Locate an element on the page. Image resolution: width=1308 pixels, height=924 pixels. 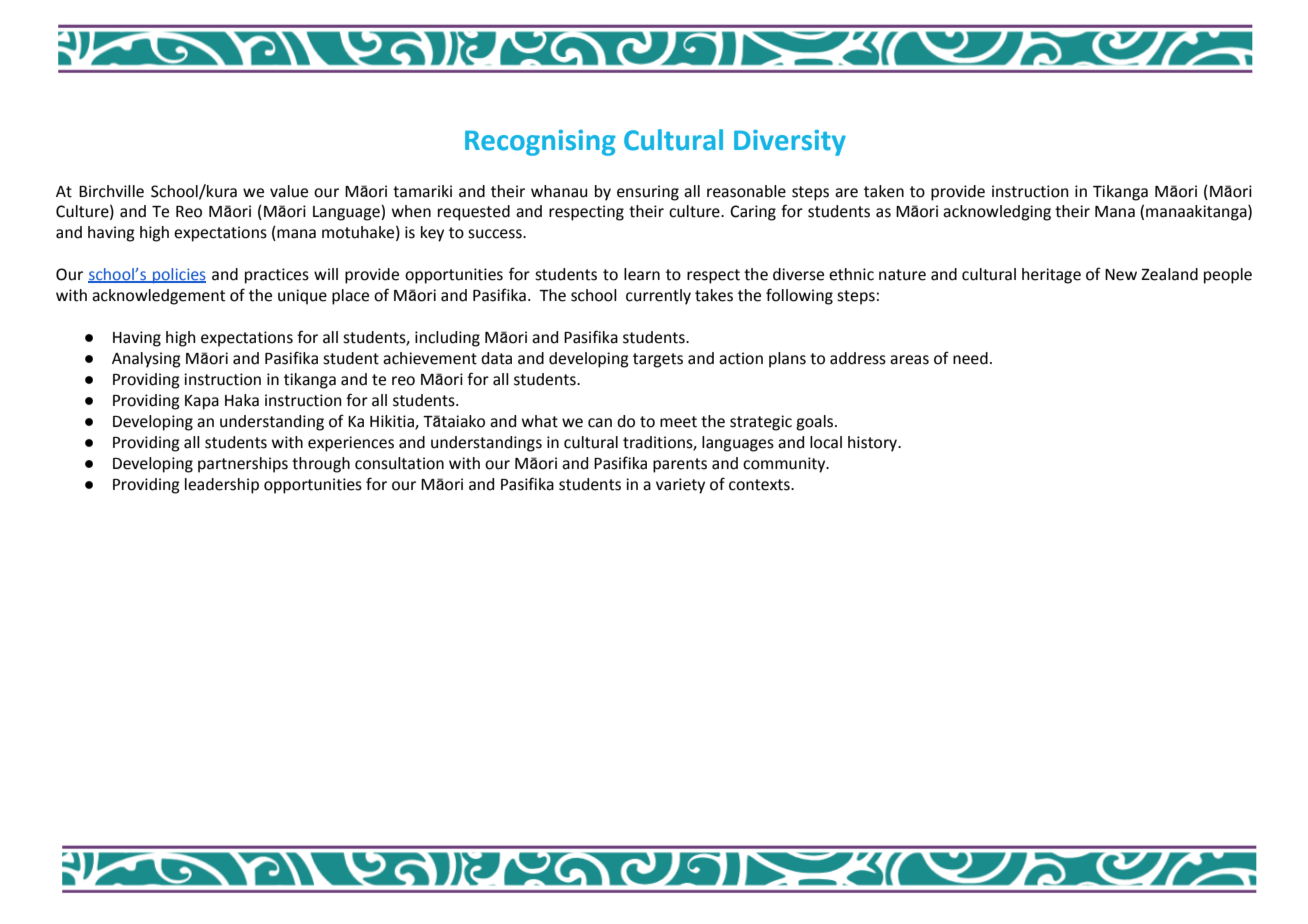
Analysing is located at coordinates (146, 360).
